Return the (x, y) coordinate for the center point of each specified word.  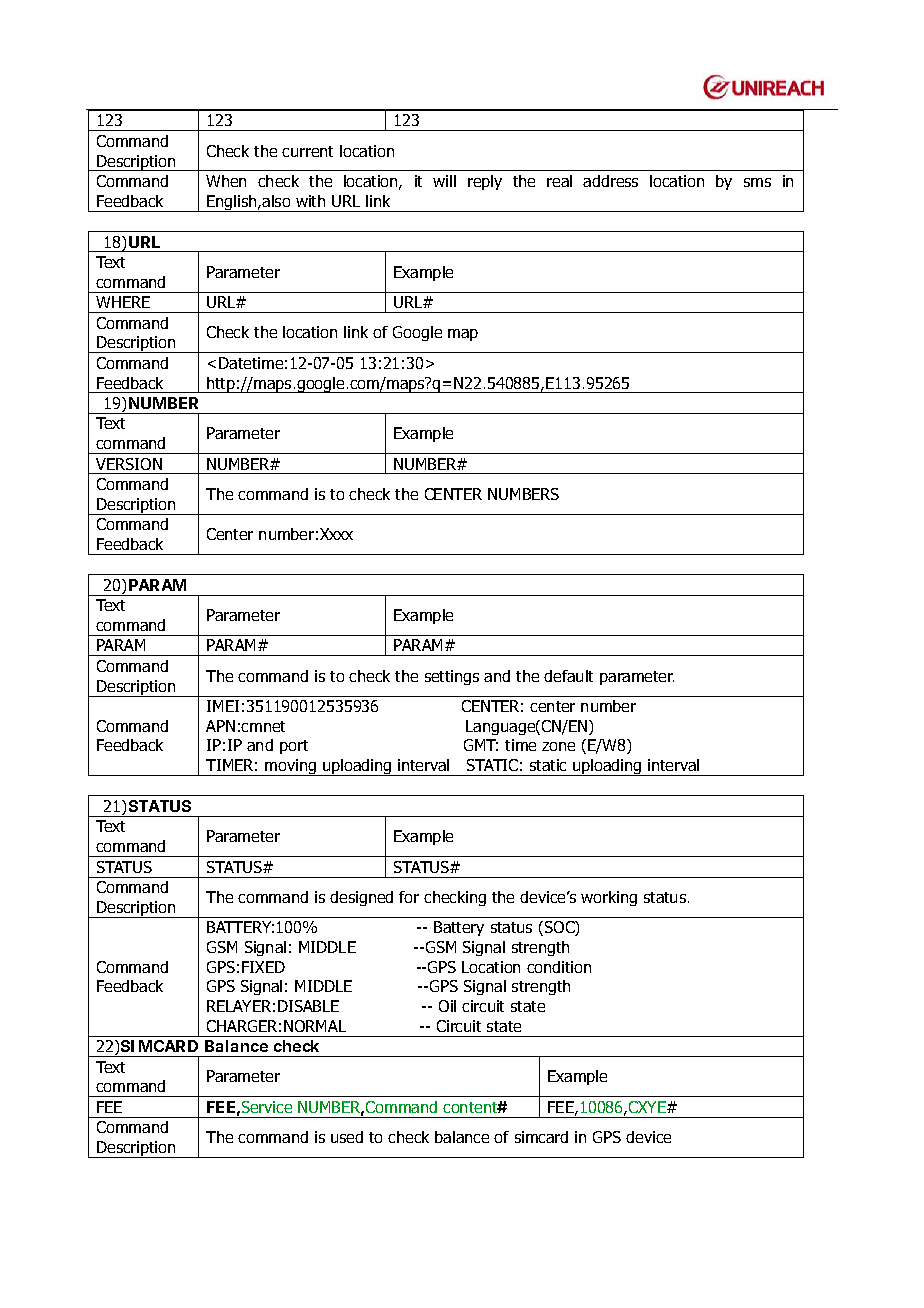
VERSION (129, 464)
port (294, 747)
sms (757, 182)
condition (559, 967)
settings (452, 677)
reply (485, 182)
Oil (447, 1006)
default (568, 676)
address (610, 181)
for (409, 897)
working (609, 898)
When (226, 181)
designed (361, 898)
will (444, 181)
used (347, 1137)
